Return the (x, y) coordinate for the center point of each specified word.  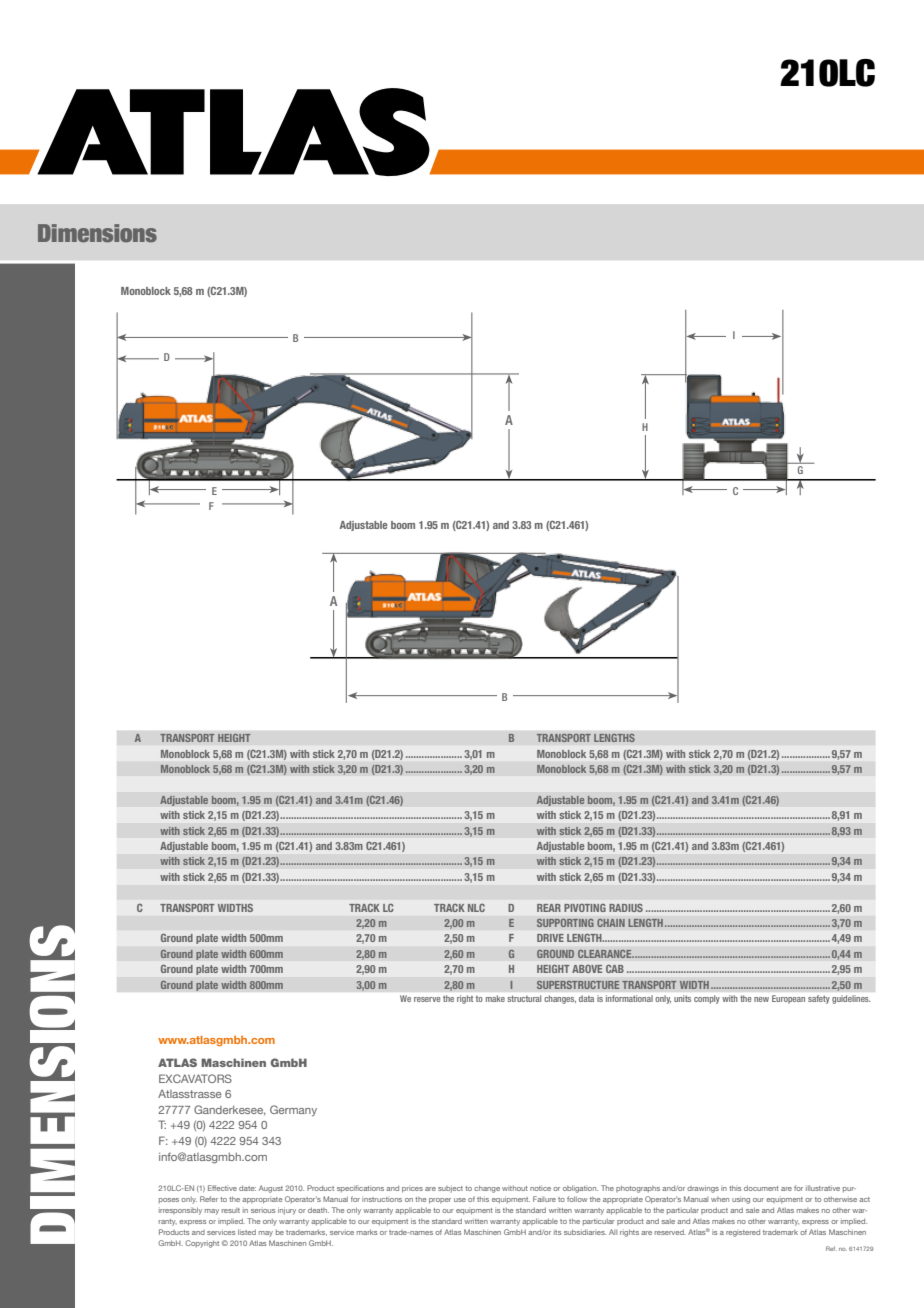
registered (743, 1233)
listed (247, 1232)
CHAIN (611, 922)
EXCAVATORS (195, 1078)
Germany (293, 1111)
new (761, 999)
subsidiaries (585, 1232)
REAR (549, 908)
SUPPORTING (565, 922)
